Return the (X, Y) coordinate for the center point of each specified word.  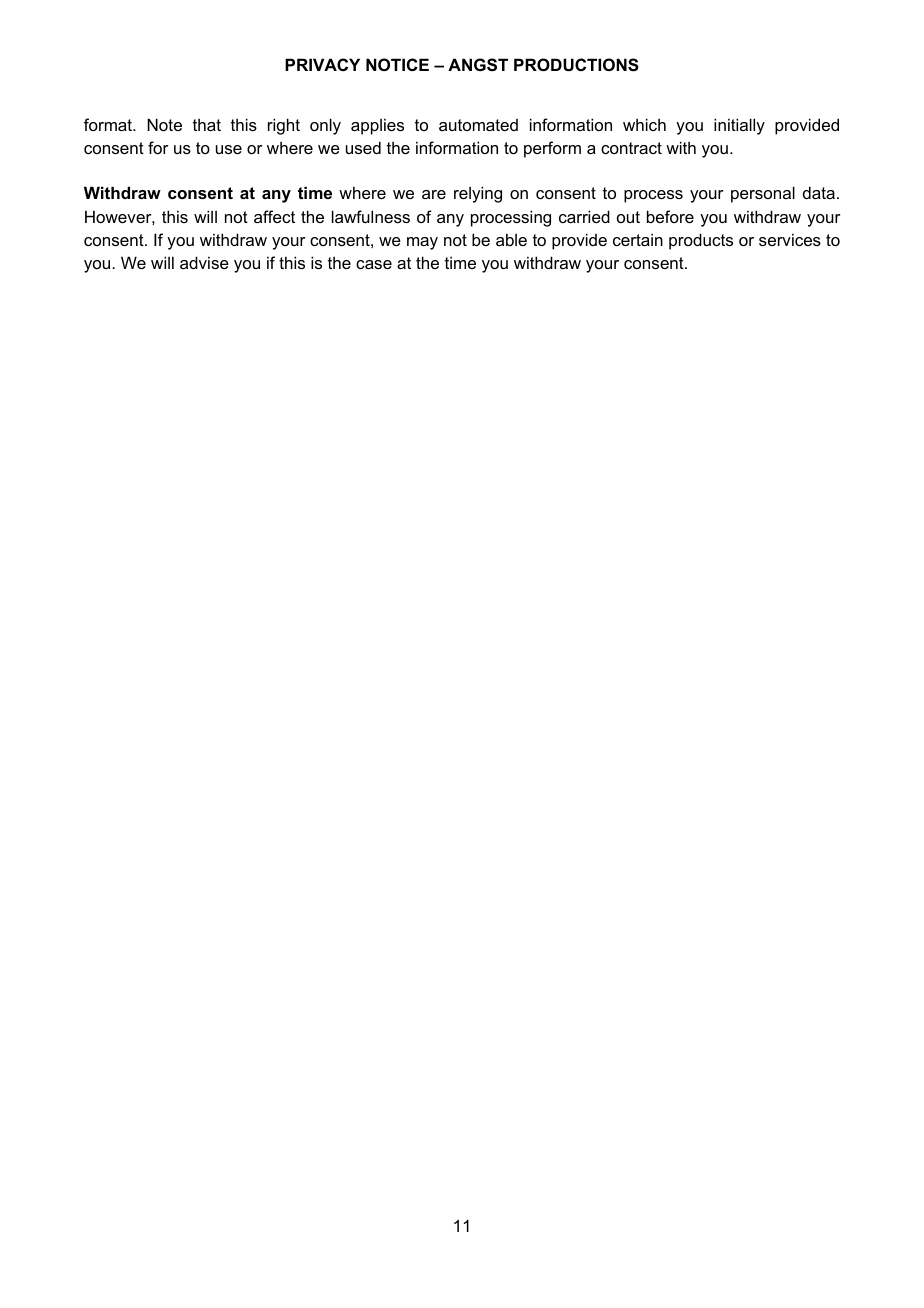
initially (739, 126)
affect (274, 216)
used (363, 147)
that (207, 125)
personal (763, 194)
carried (584, 216)
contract (631, 148)
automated (478, 125)
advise (204, 262)
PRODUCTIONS (576, 65)
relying (478, 194)
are (434, 194)
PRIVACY (322, 64)
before (670, 216)
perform (552, 149)
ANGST (478, 65)
